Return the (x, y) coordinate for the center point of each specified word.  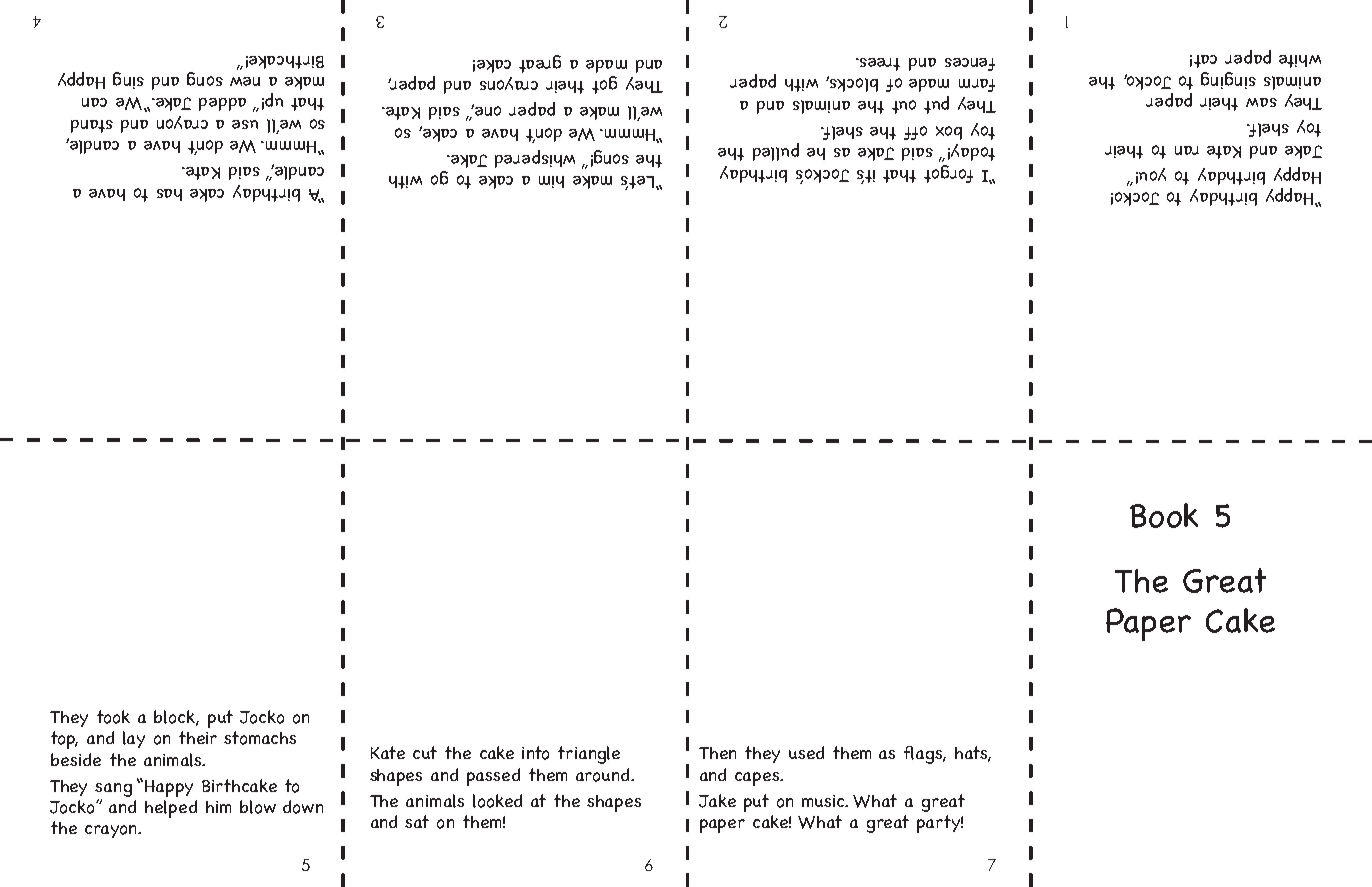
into (535, 753)
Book (1164, 515)
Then (717, 753)
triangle (589, 755)
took (113, 717)
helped (171, 809)
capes (758, 779)
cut (425, 752)
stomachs (260, 738)
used (806, 752)
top (64, 740)
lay (134, 739)
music (824, 801)
